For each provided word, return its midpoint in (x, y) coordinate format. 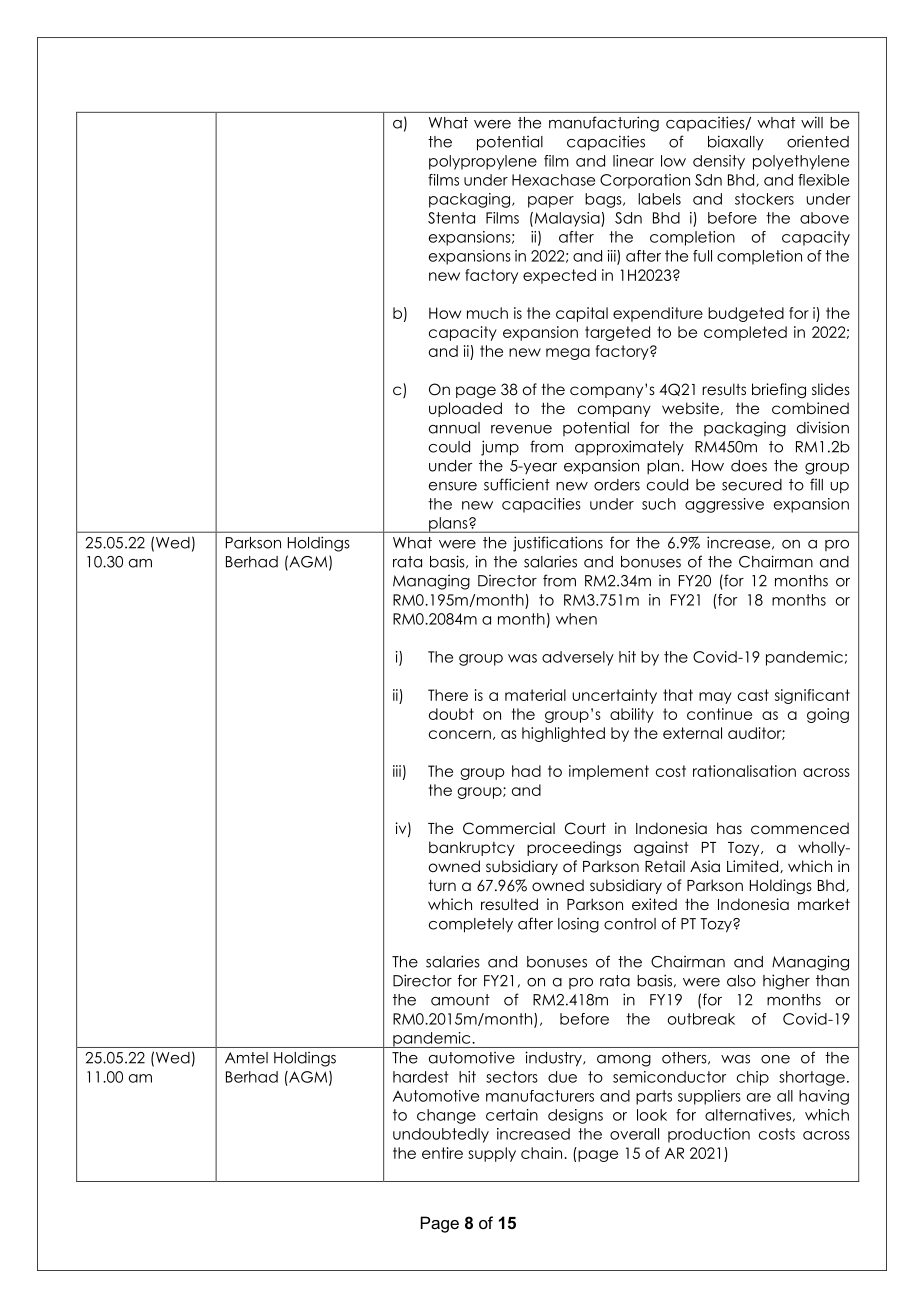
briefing (779, 390)
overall (634, 1134)
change (446, 1116)
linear (633, 161)
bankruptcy (472, 848)
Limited (754, 866)
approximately (629, 448)
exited (654, 904)
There (448, 695)
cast (753, 695)
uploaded (465, 409)
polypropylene (483, 162)
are (759, 1097)
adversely (578, 658)
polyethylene (801, 162)
